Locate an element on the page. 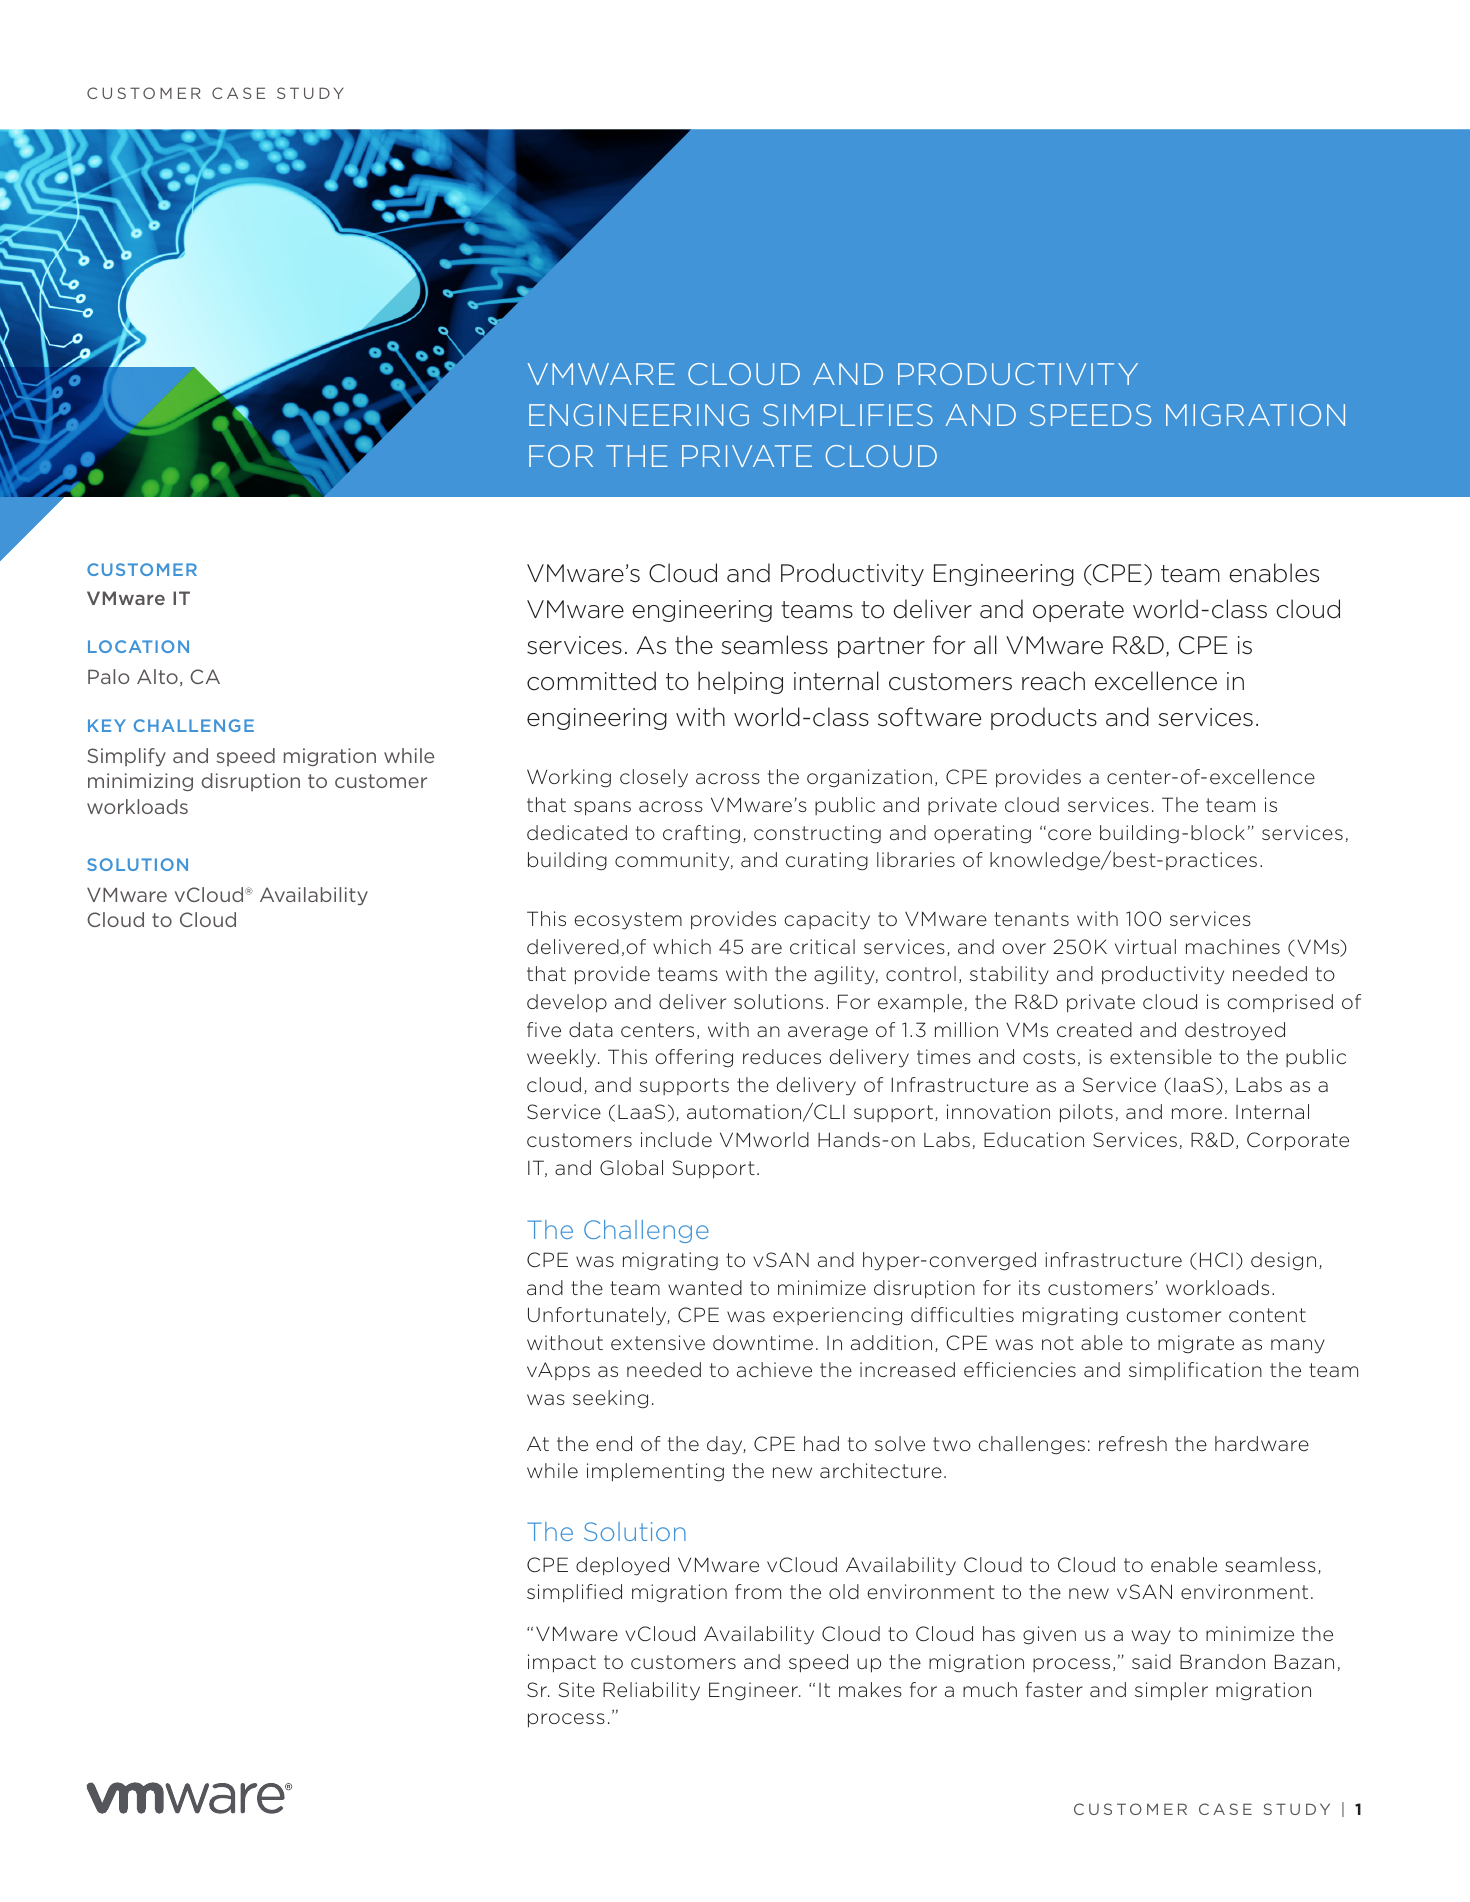 The height and width of the image is (1902, 1470). Global is located at coordinates (631, 1167).
